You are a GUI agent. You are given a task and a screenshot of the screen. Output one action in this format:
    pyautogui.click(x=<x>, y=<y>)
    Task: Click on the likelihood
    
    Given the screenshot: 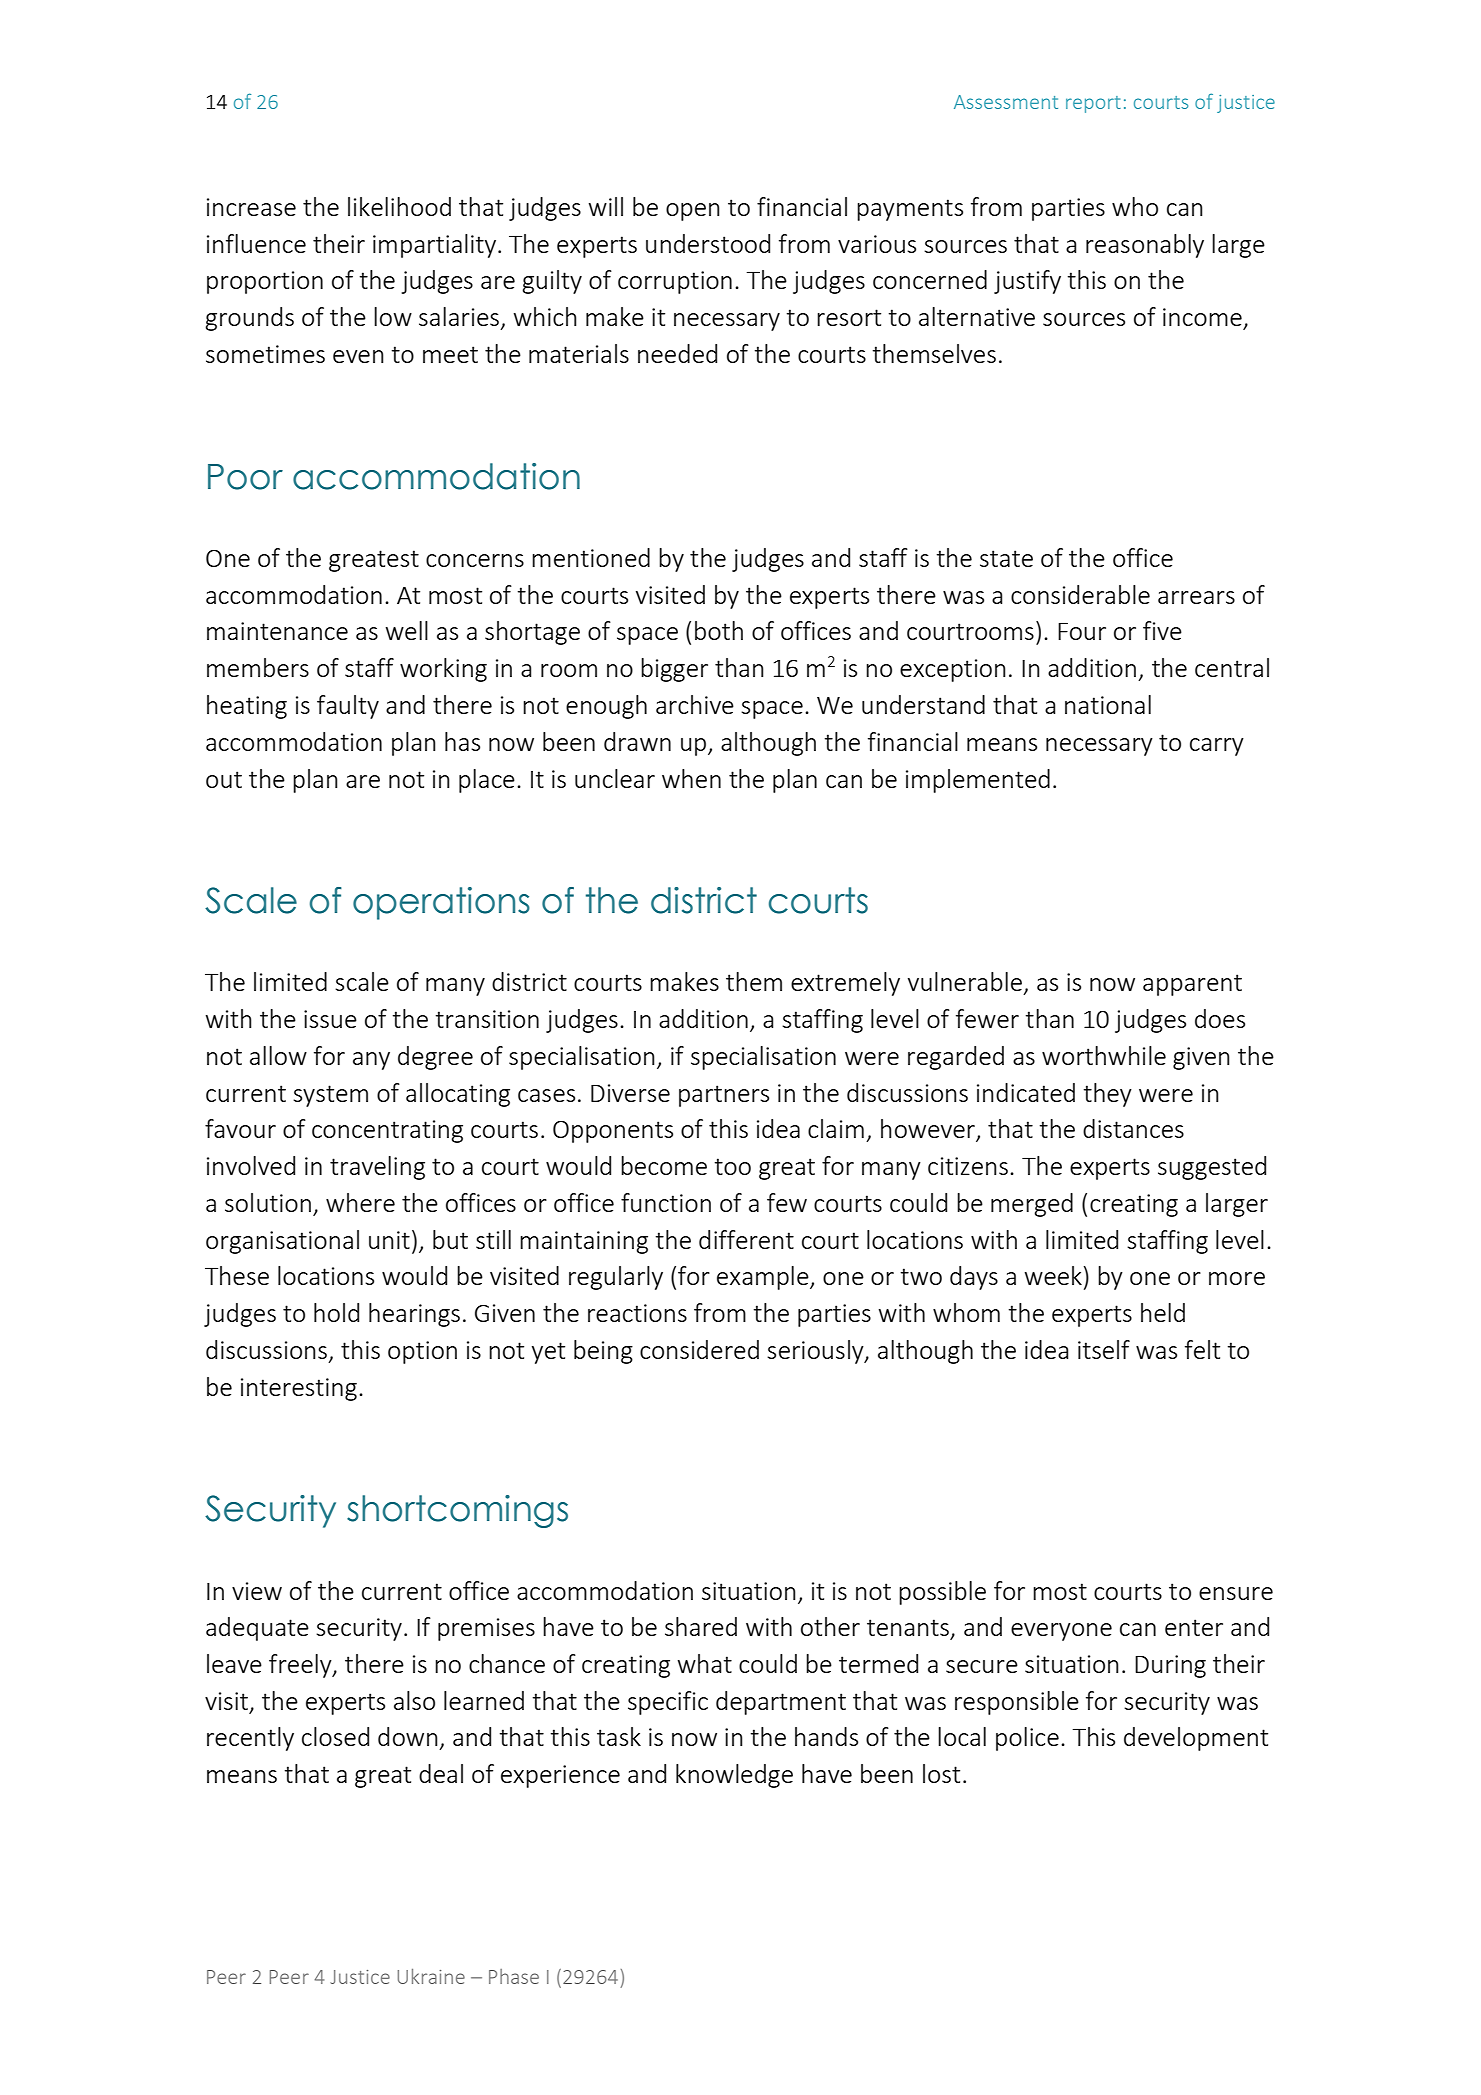 What is the action you would take?
    pyautogui.click(x=399, y=206)
